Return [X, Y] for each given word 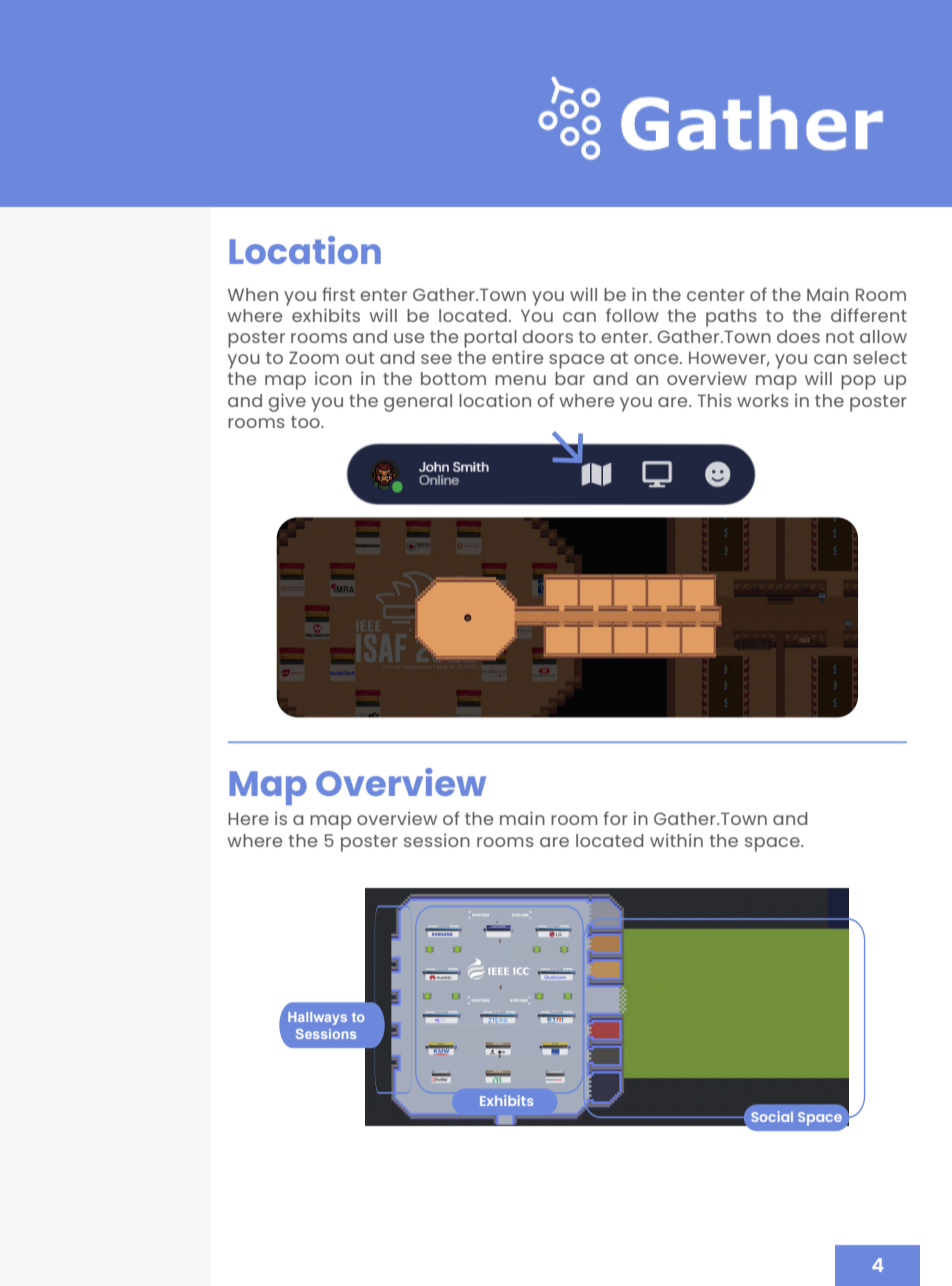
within [676, 840]
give [287, 402]
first [338, 294]
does [798, 336]
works [763, 400]
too [306, 422]
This [714, 400]
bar [570, 378]
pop [858, 382]
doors [547, 336]
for [616, 818]
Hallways [317, 1018]
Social [772, 1116]
